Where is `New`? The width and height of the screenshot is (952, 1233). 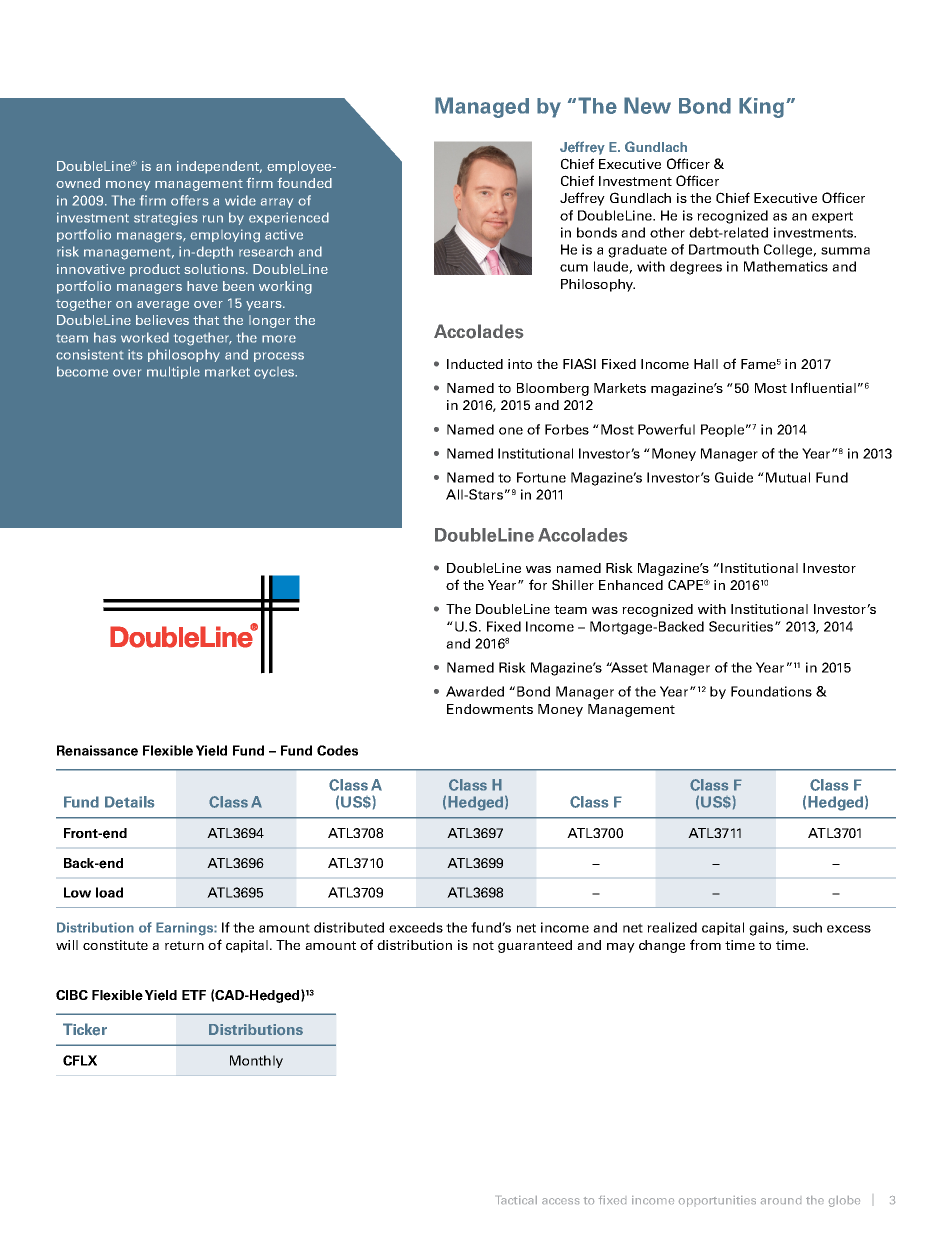 New is located at coordinates (647, 105).
